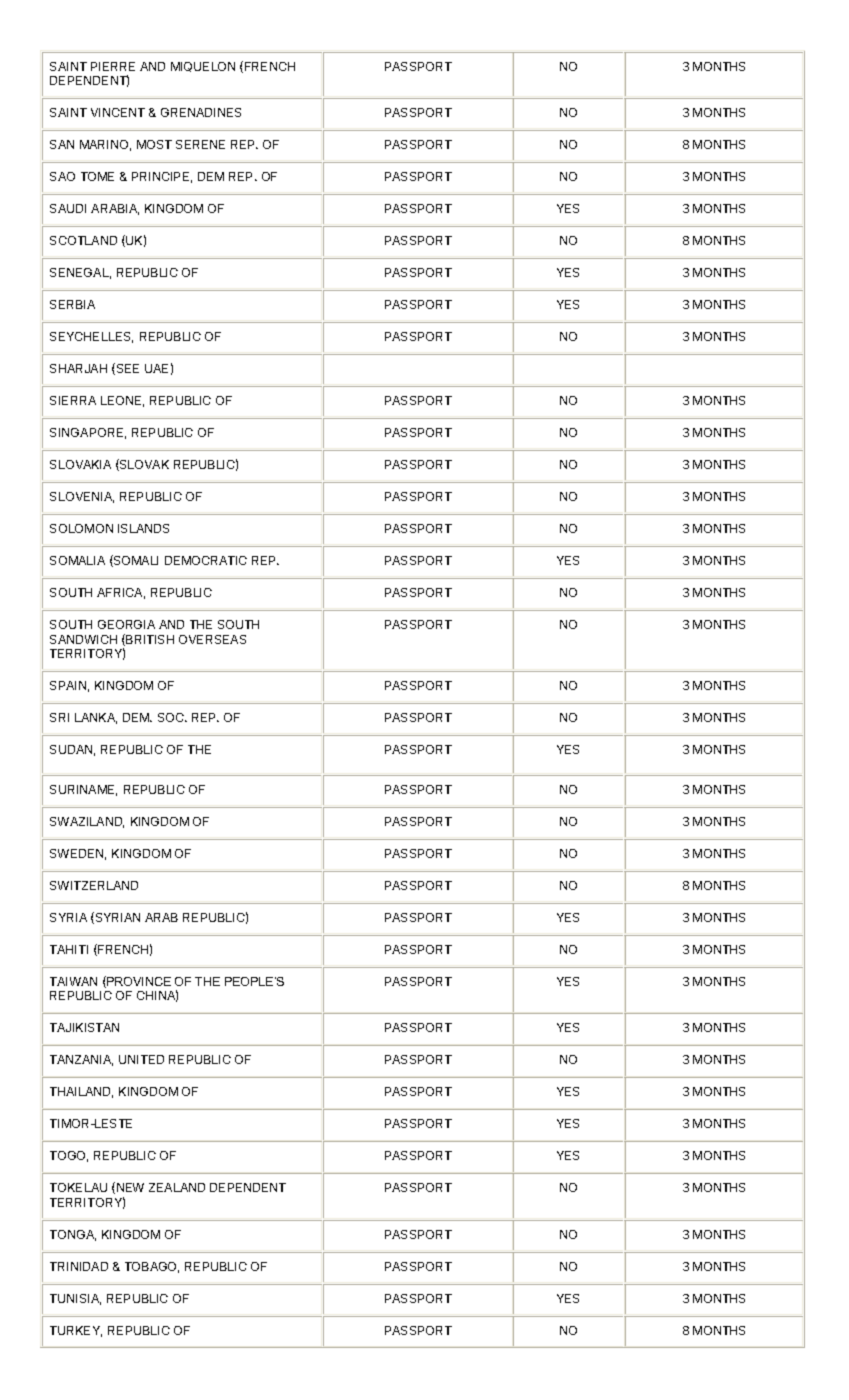  What do you see at coordinates (62, 176) in the page?
I see `SAO` at bounding box center [62, 176].
